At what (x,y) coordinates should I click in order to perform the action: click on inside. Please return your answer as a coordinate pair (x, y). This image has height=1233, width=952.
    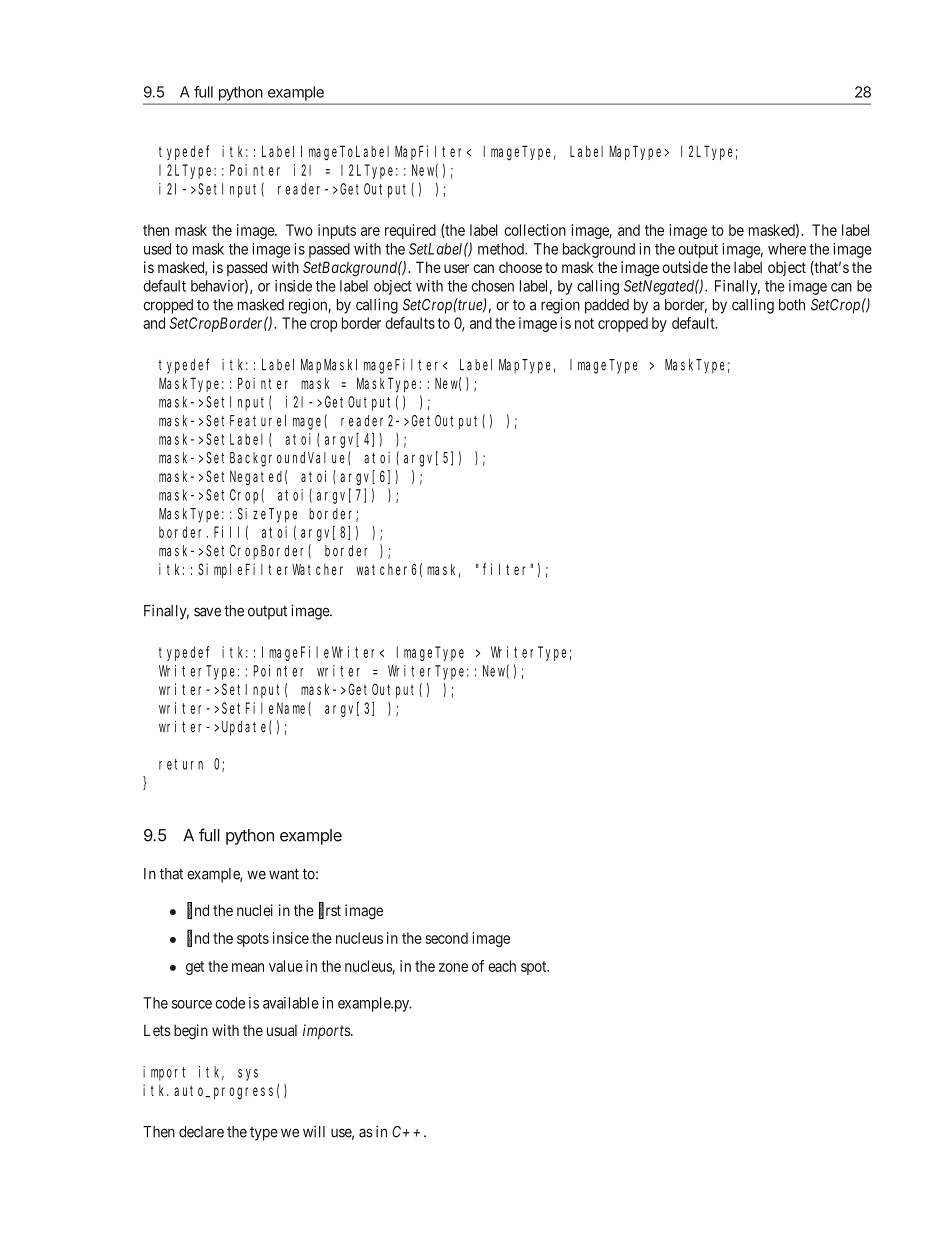
    Looking at the image, I should click on (293, 286).
